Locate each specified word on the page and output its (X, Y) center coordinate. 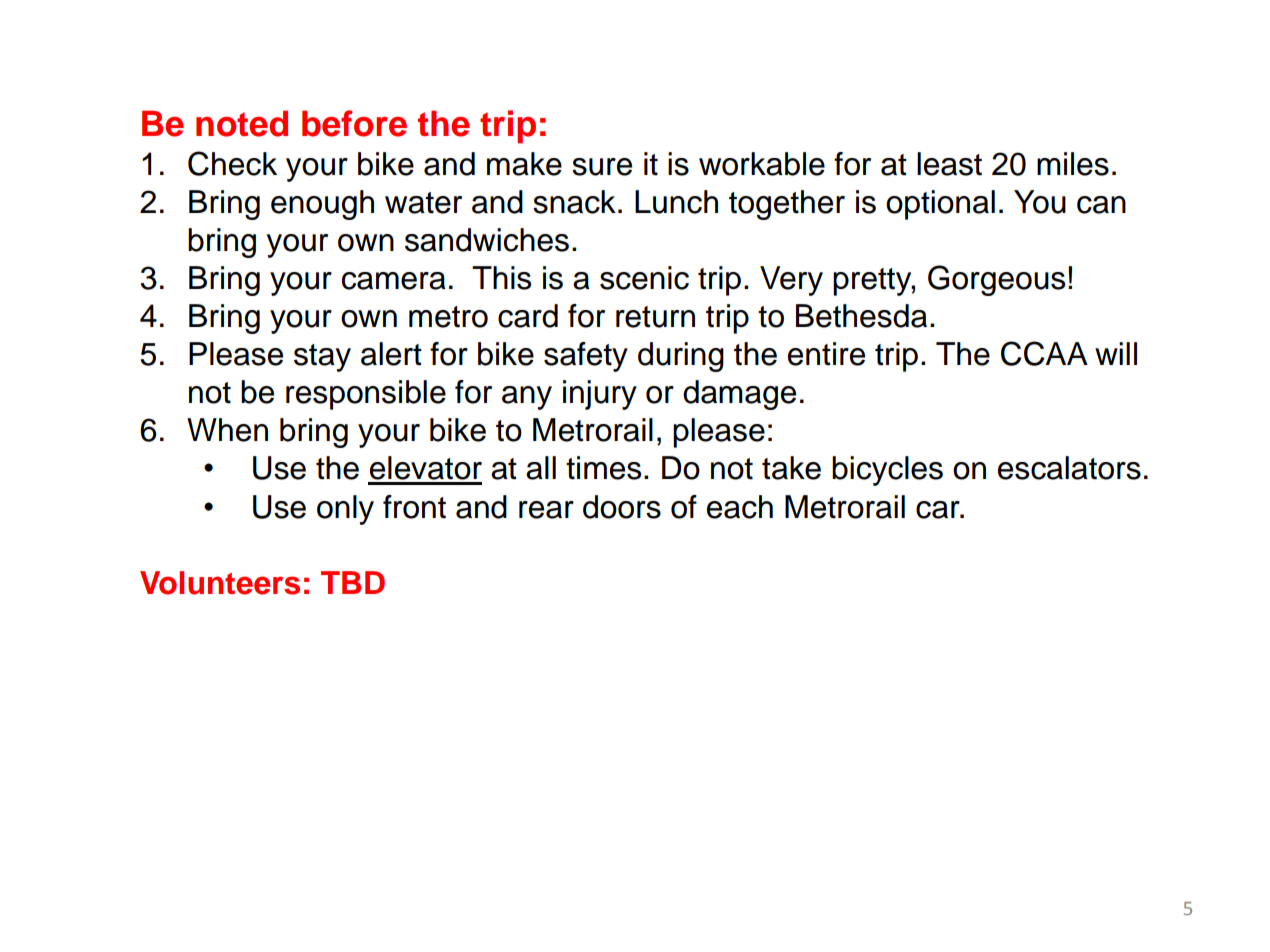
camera (394, 281)
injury (600, 395)
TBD (353, 582)
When (227, 430)
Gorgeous (996, 280)
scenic (644, 278)
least (949, 164)
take (791, 468)
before (354, 123)
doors (622, 507)
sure (602, 167)
